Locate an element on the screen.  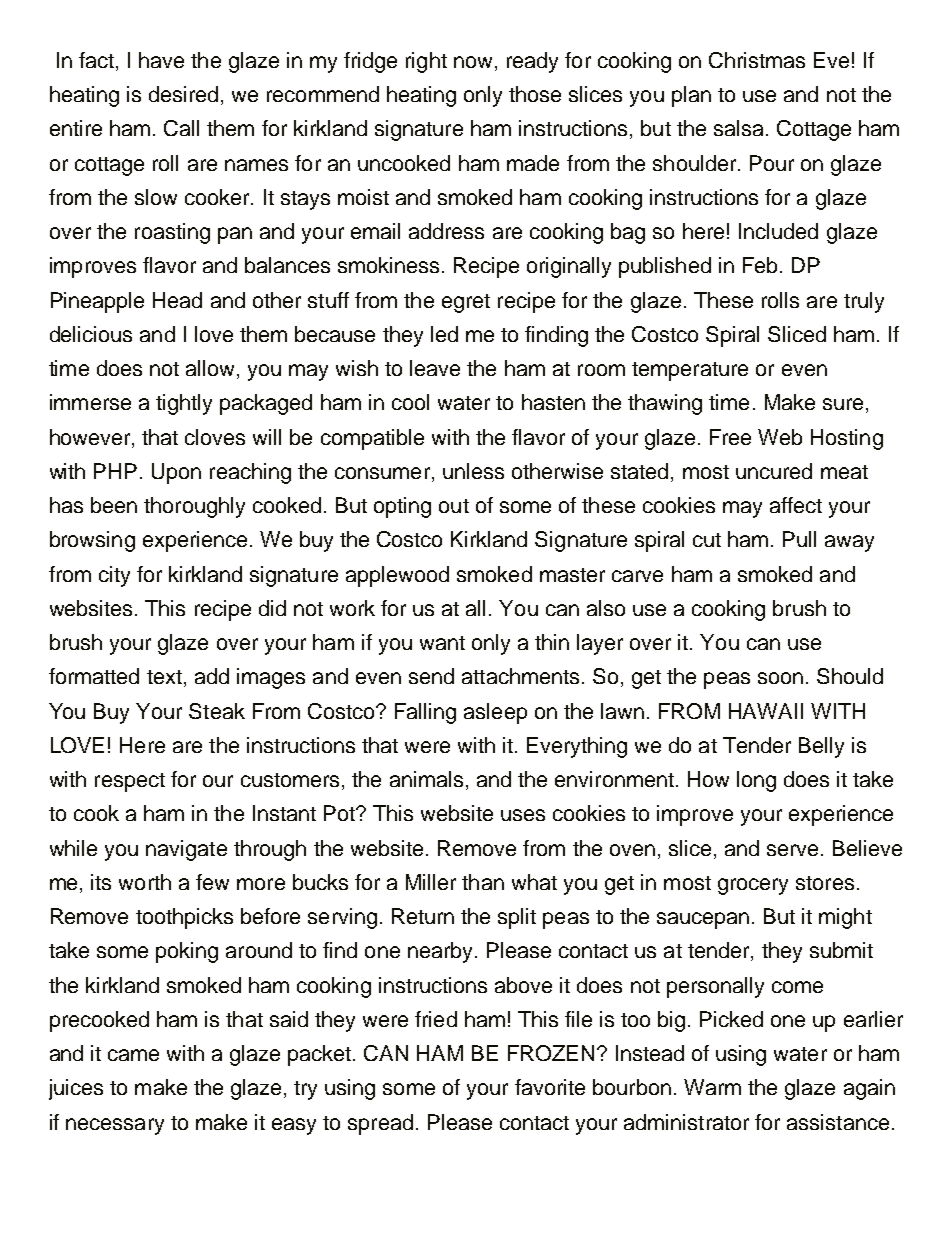
led is located at coordinates (444, 334).
